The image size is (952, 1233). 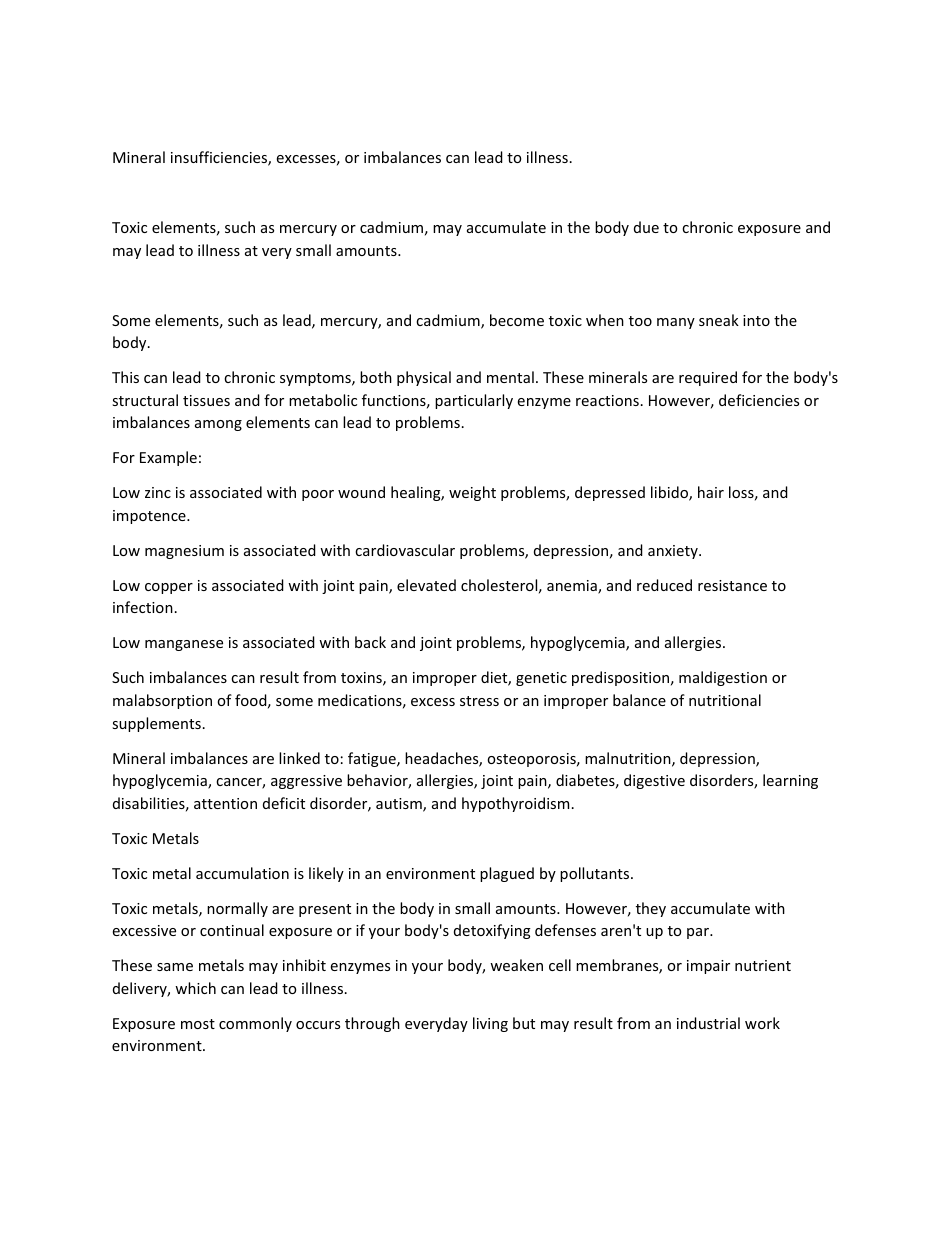 What do you see at coordinates (654, 781) in the document?
I see `digestive` at bounding box center [654, 781].
